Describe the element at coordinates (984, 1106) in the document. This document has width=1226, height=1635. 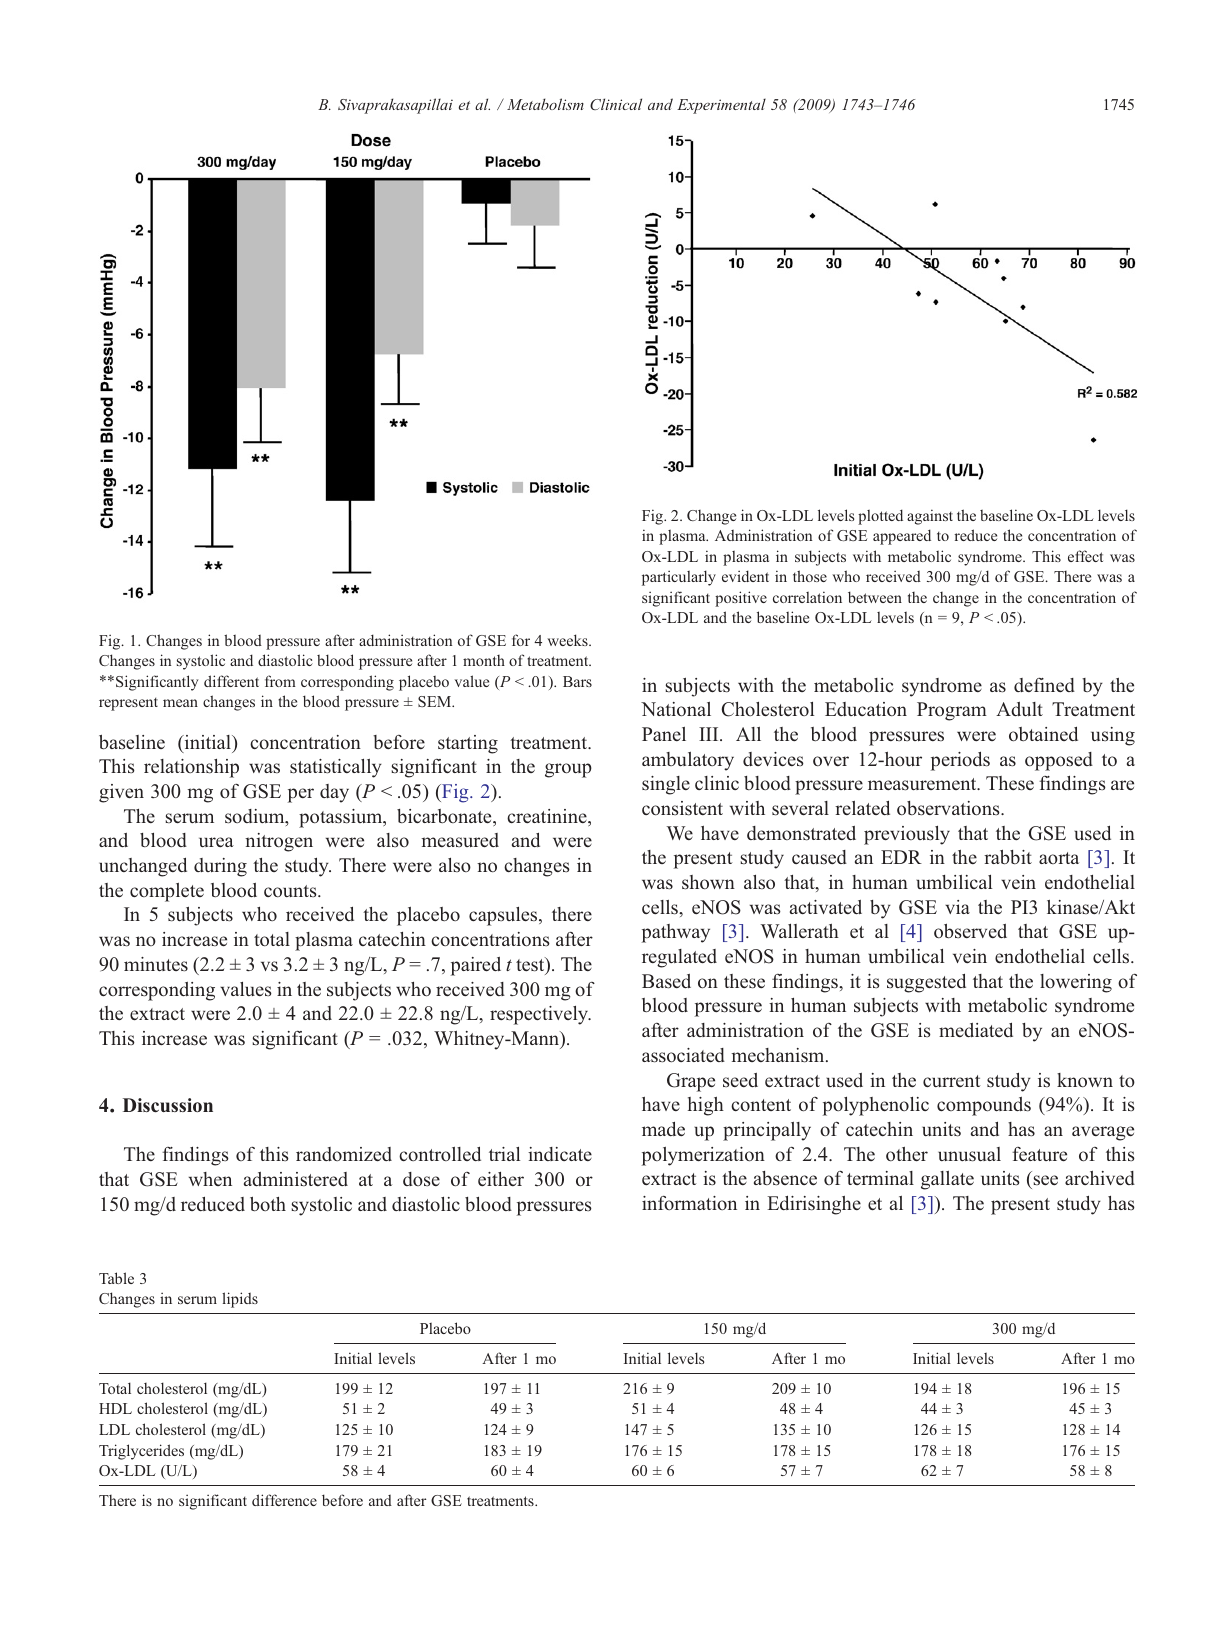
I see `compounds` at that location.
